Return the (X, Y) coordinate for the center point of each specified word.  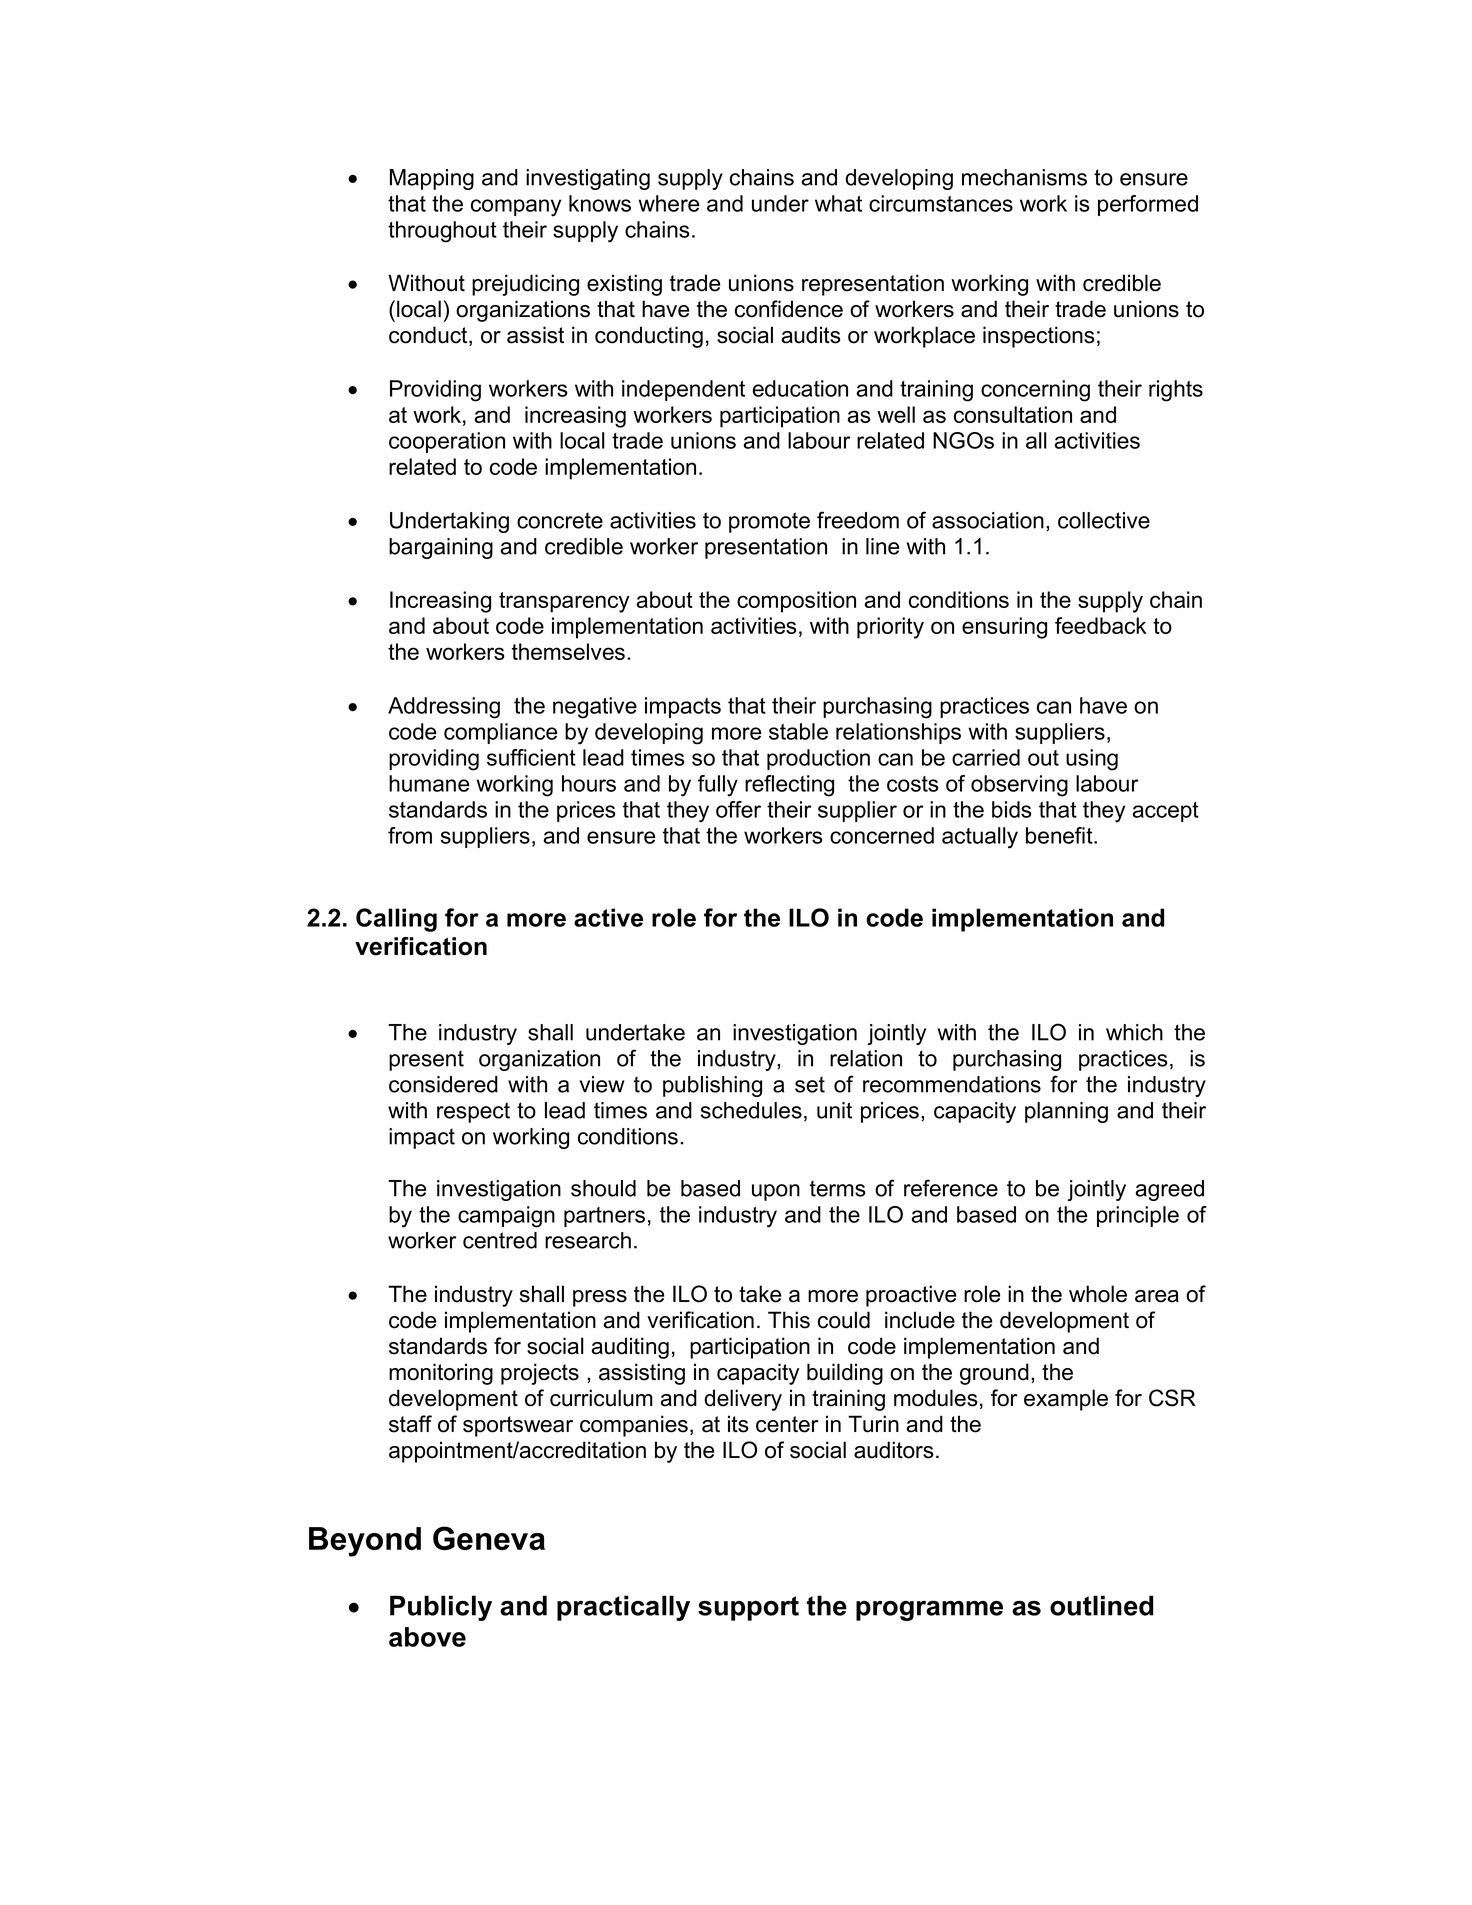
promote (769, 522)
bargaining (441, 548)
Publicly (441, 1608)
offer (738, 809)
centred (500, 1240)
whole (1098, 1294)
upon (776, 1192)
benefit (1060, 835)
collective (1104, 520)
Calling (396, 920)
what (838, 203)
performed (1148, 205)
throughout (442, 232)
